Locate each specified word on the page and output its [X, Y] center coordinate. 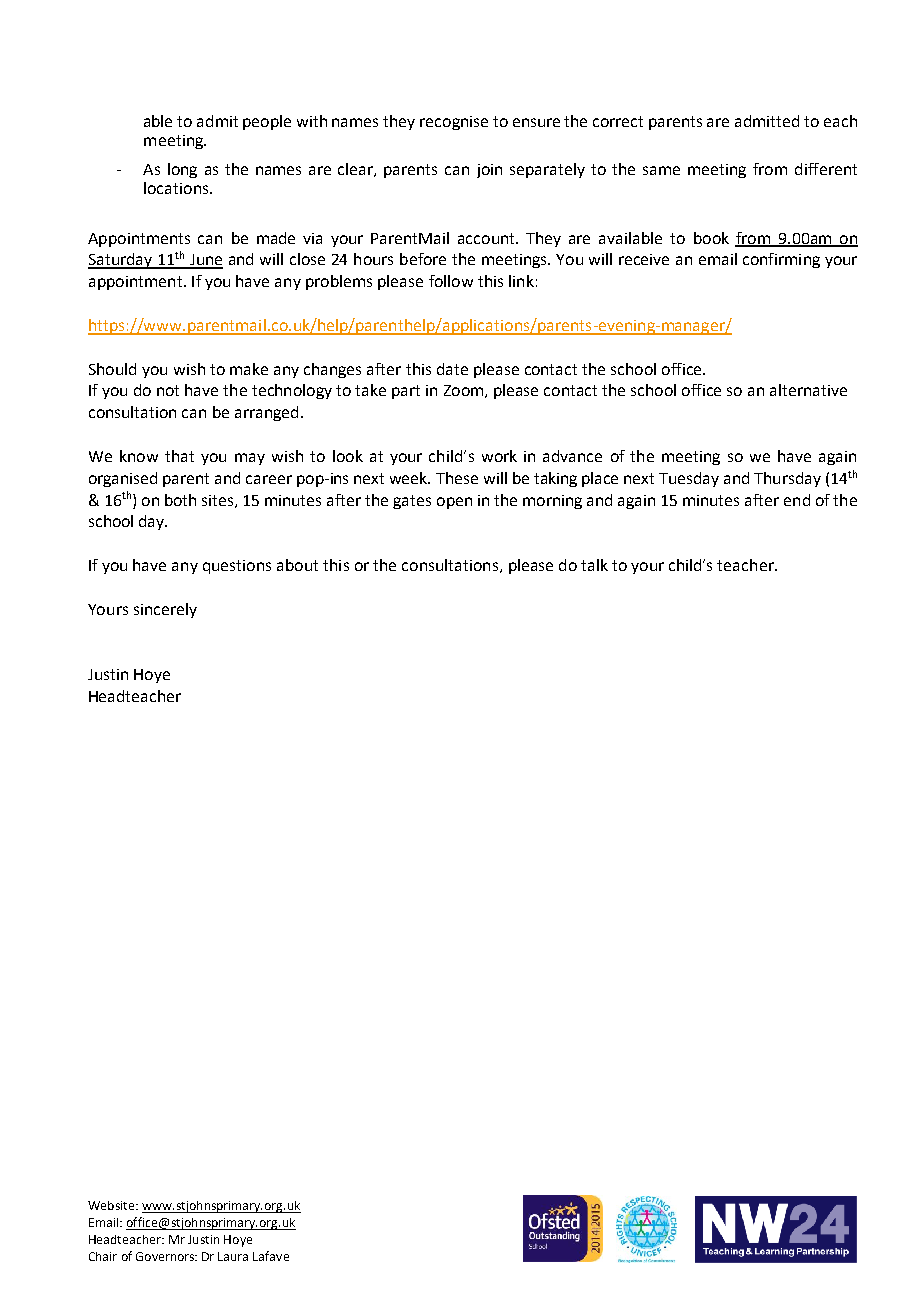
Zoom [465, 391]
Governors [166, 1256]
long [182, 170]
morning [552, 502]
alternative [808, 390]
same [661, 170]
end [797, 500]
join [489, 171]
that [179, 456]
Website [112, 1205]
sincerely [165, 610]
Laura [233, 1256]
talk [594, 565]
